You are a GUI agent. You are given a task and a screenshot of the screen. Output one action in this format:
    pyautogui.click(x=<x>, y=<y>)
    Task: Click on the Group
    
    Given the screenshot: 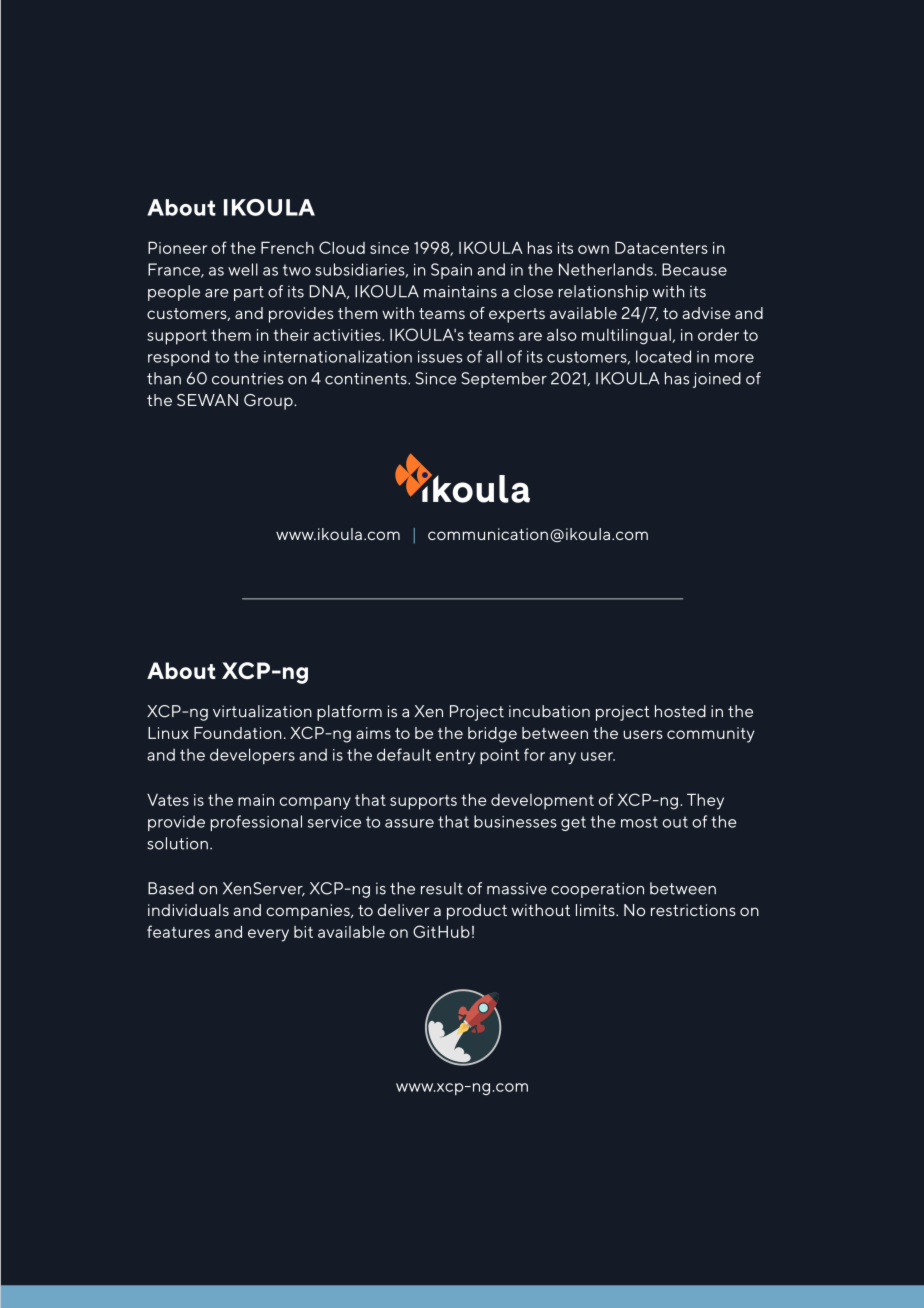 What is the action you would take?
    pyautogui.click(x=269, y=402)
